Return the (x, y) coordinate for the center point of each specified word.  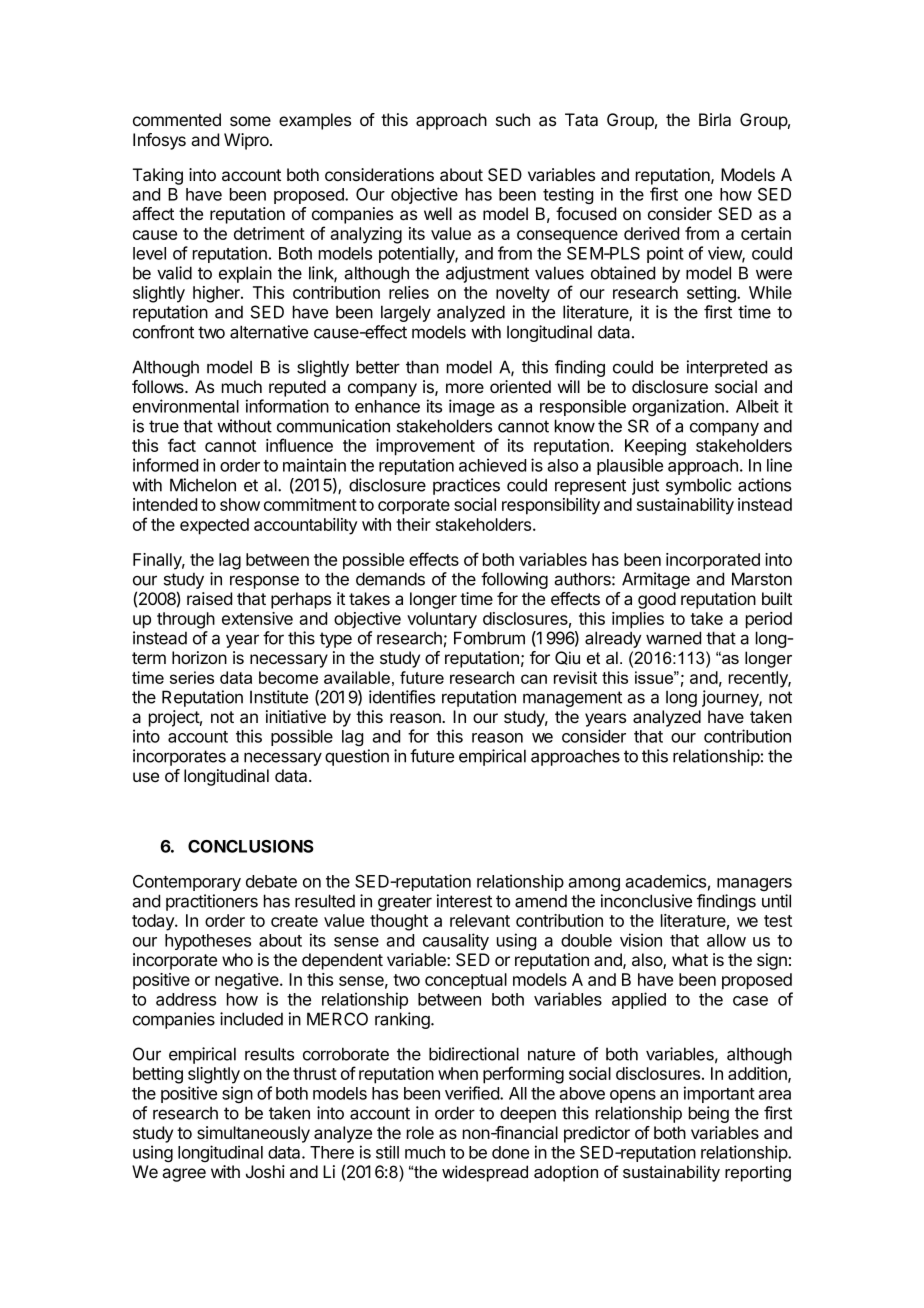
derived (651, 233)
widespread (485, 1173)
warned (673, 638)
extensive (257, 618)
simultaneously (253, 1134)
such (513, 119)
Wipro (247, 141)
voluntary (442, 620)
